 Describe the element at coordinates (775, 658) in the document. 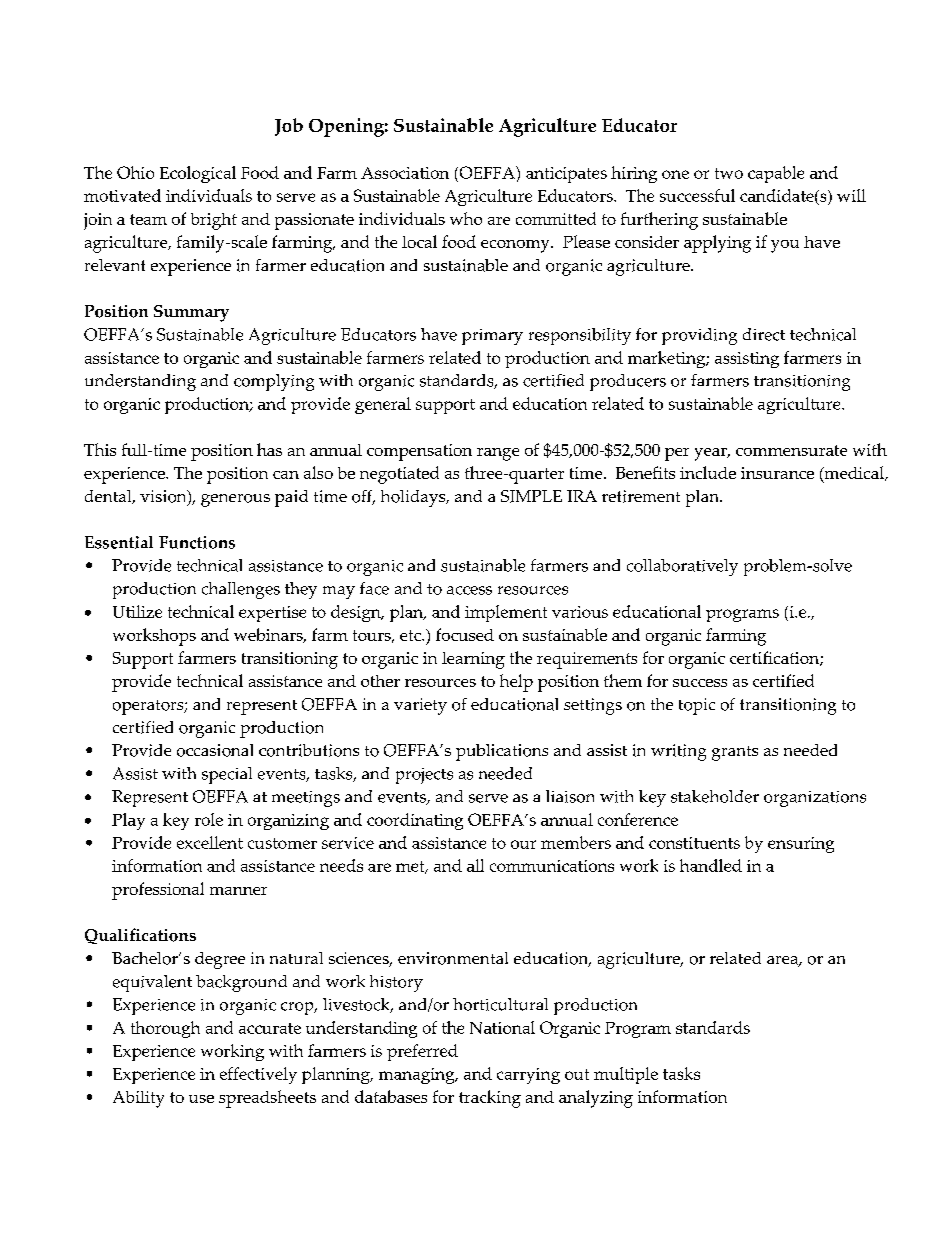

I see `certification` at that location.
